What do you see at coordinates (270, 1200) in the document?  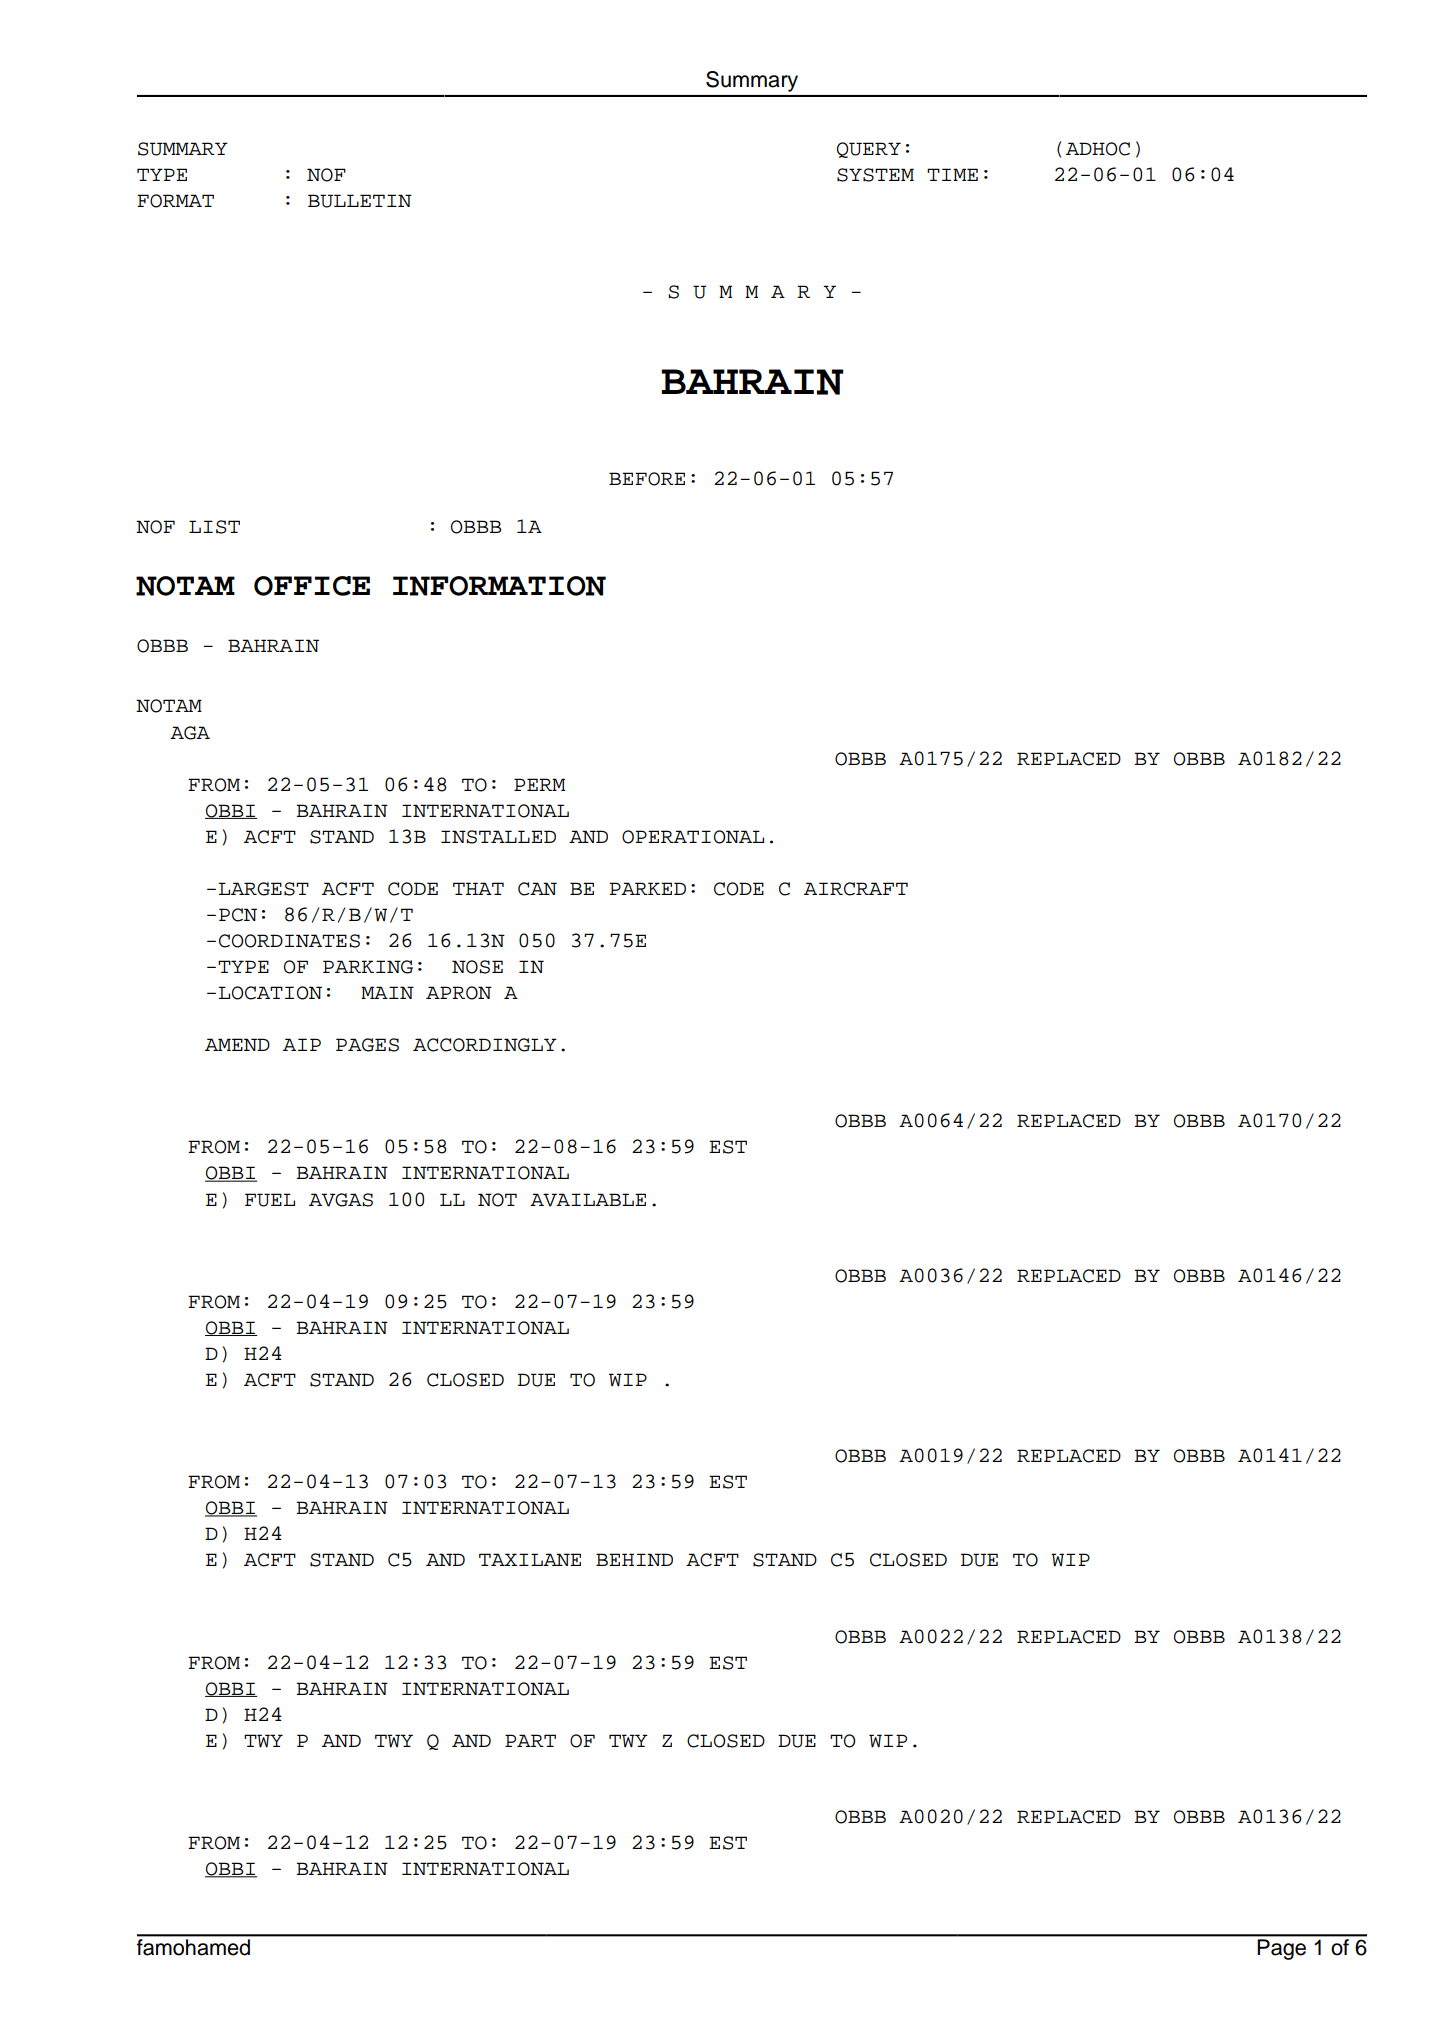 I see `FUEL` at bounding box center [270, 1200].
